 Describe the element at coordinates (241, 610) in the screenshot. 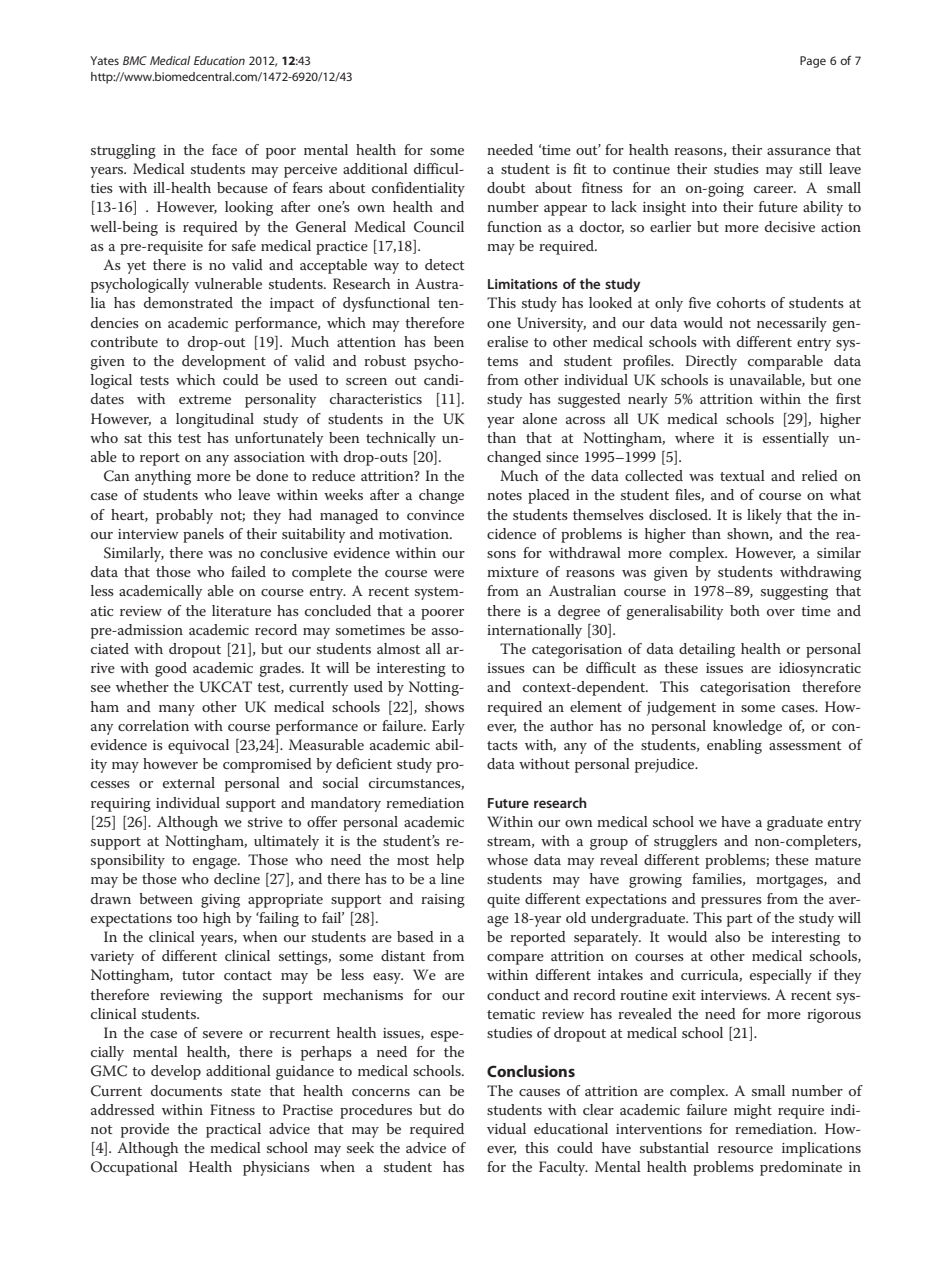

I see `literature` at that location.
